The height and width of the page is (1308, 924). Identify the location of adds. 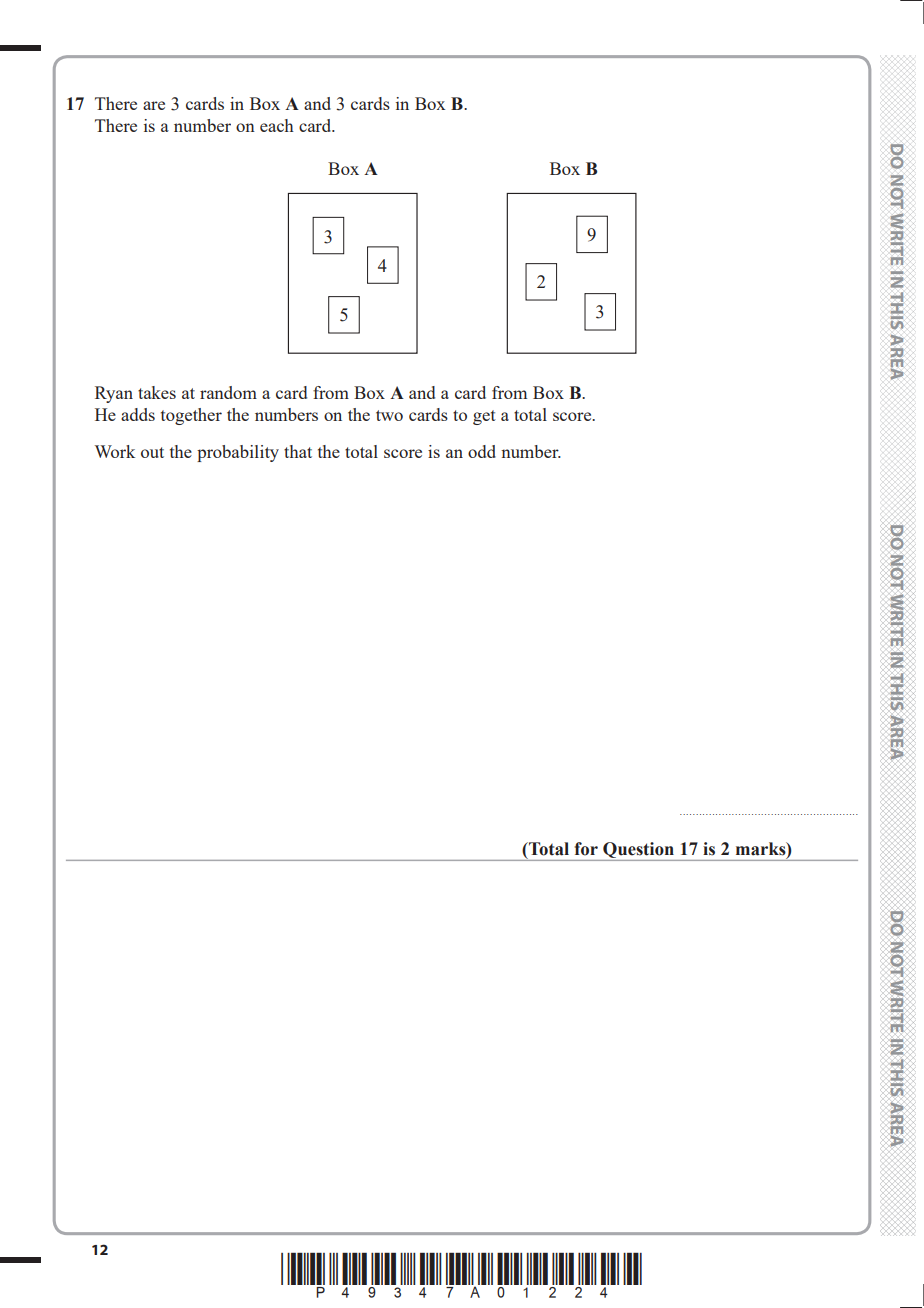
(138, 414).
